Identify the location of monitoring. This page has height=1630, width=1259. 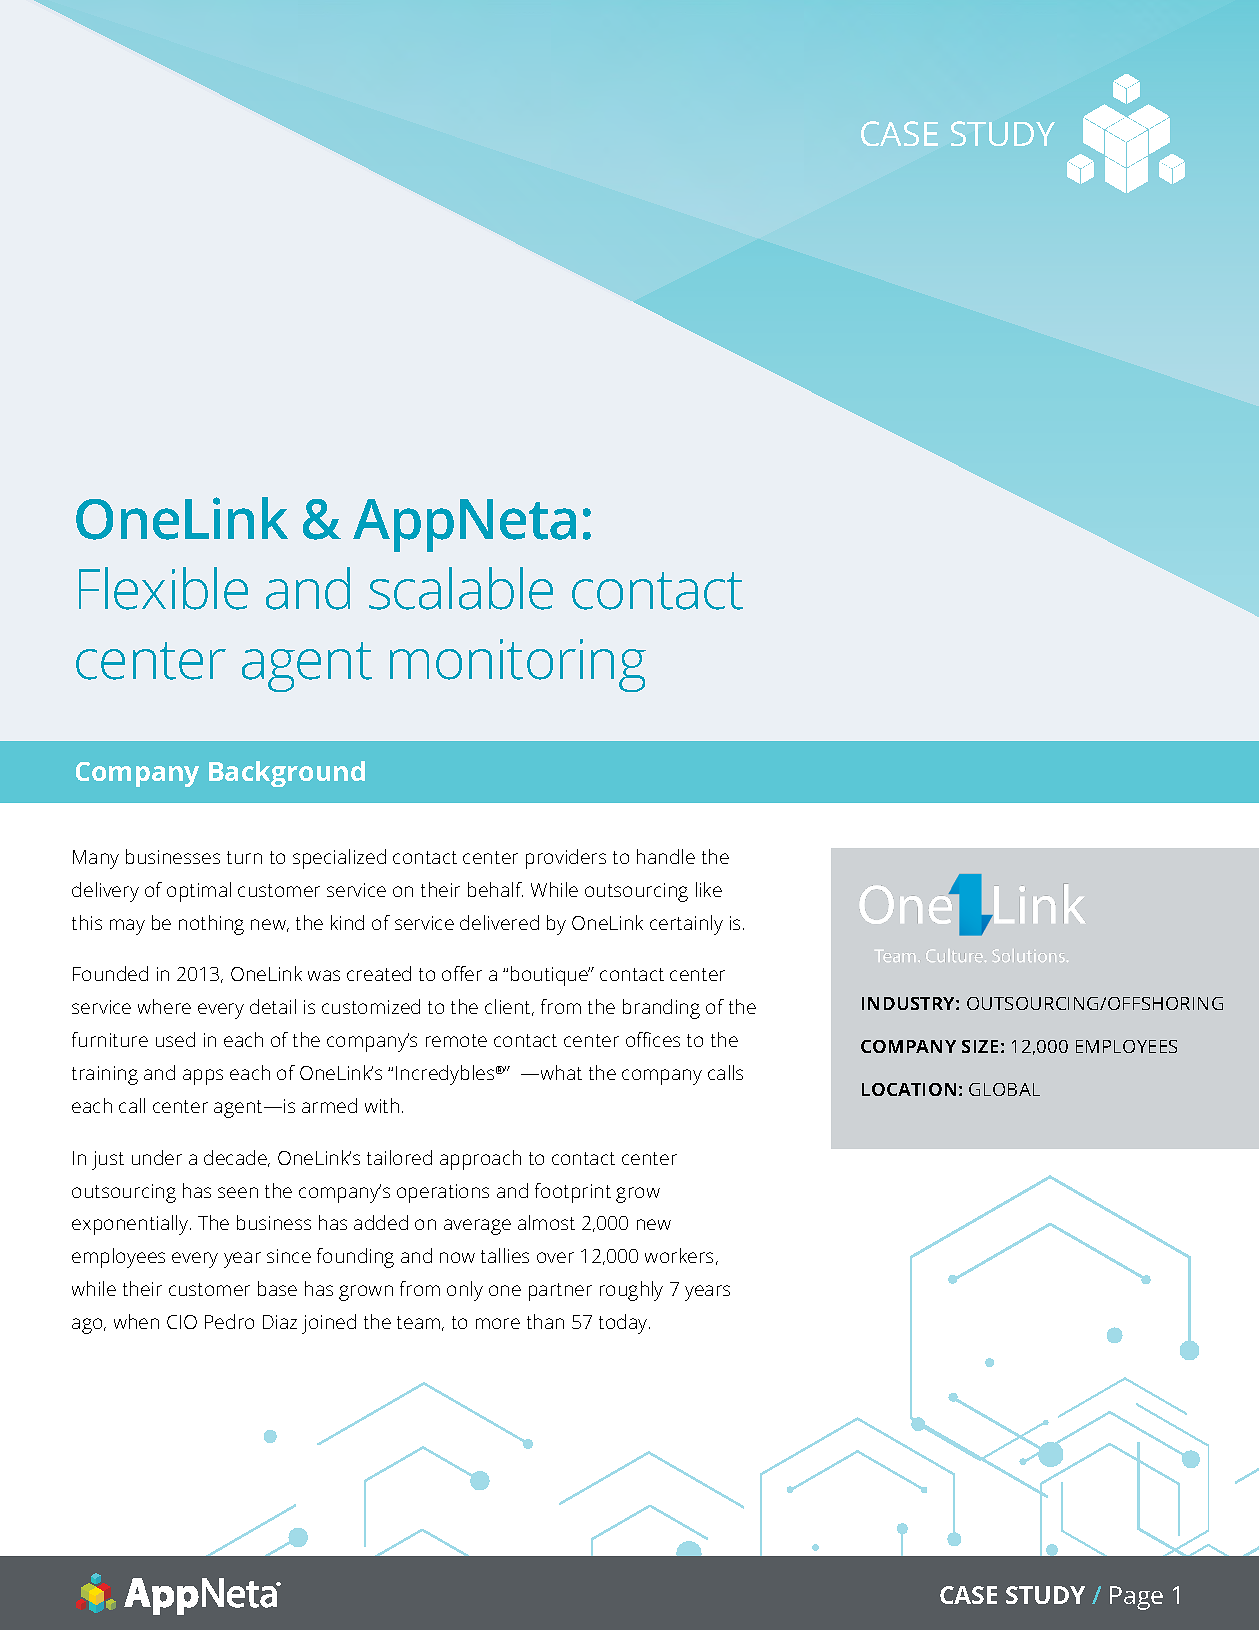
(518, 665).
